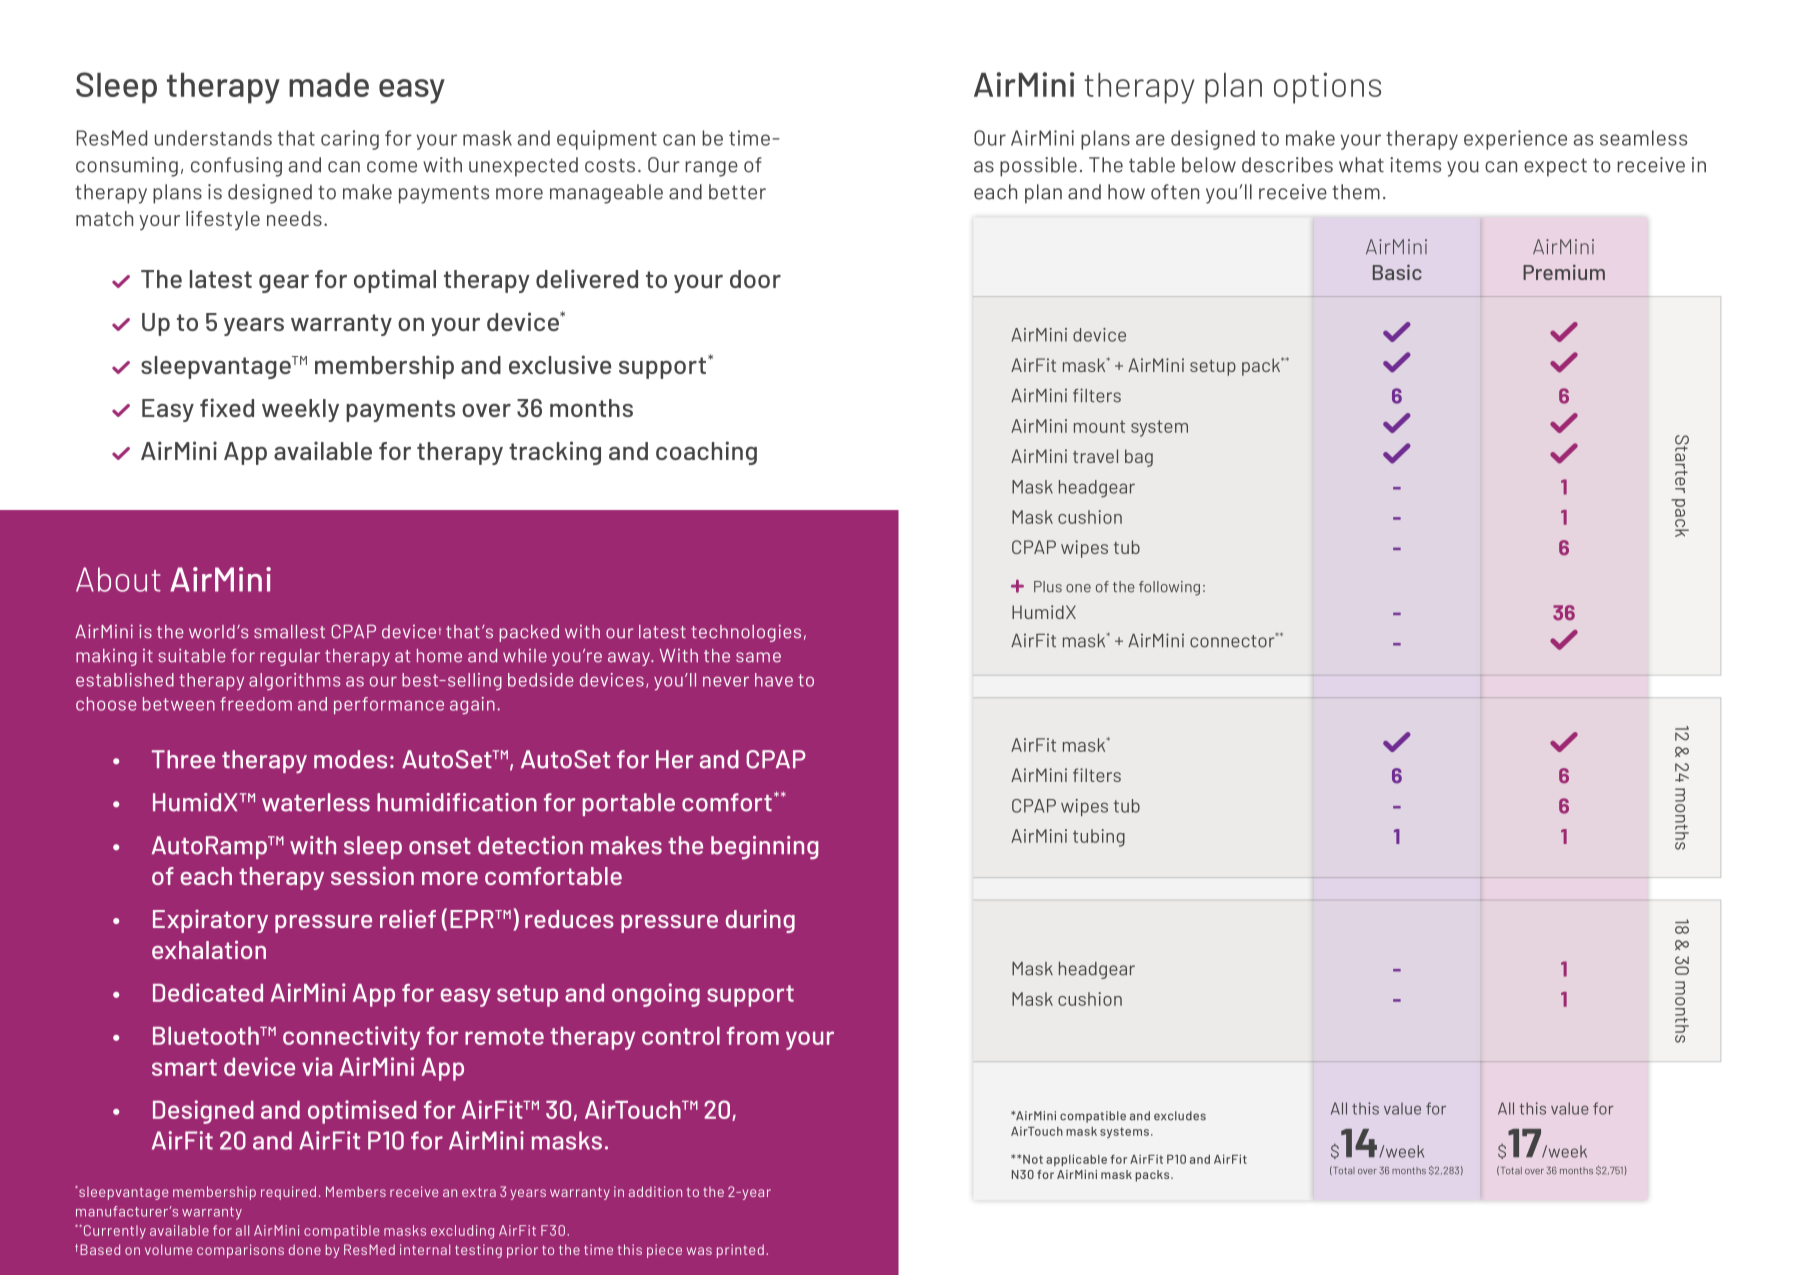 The height and width of the screenshot is (1275, 1797). I want to click on caring, so click(350, 140).
